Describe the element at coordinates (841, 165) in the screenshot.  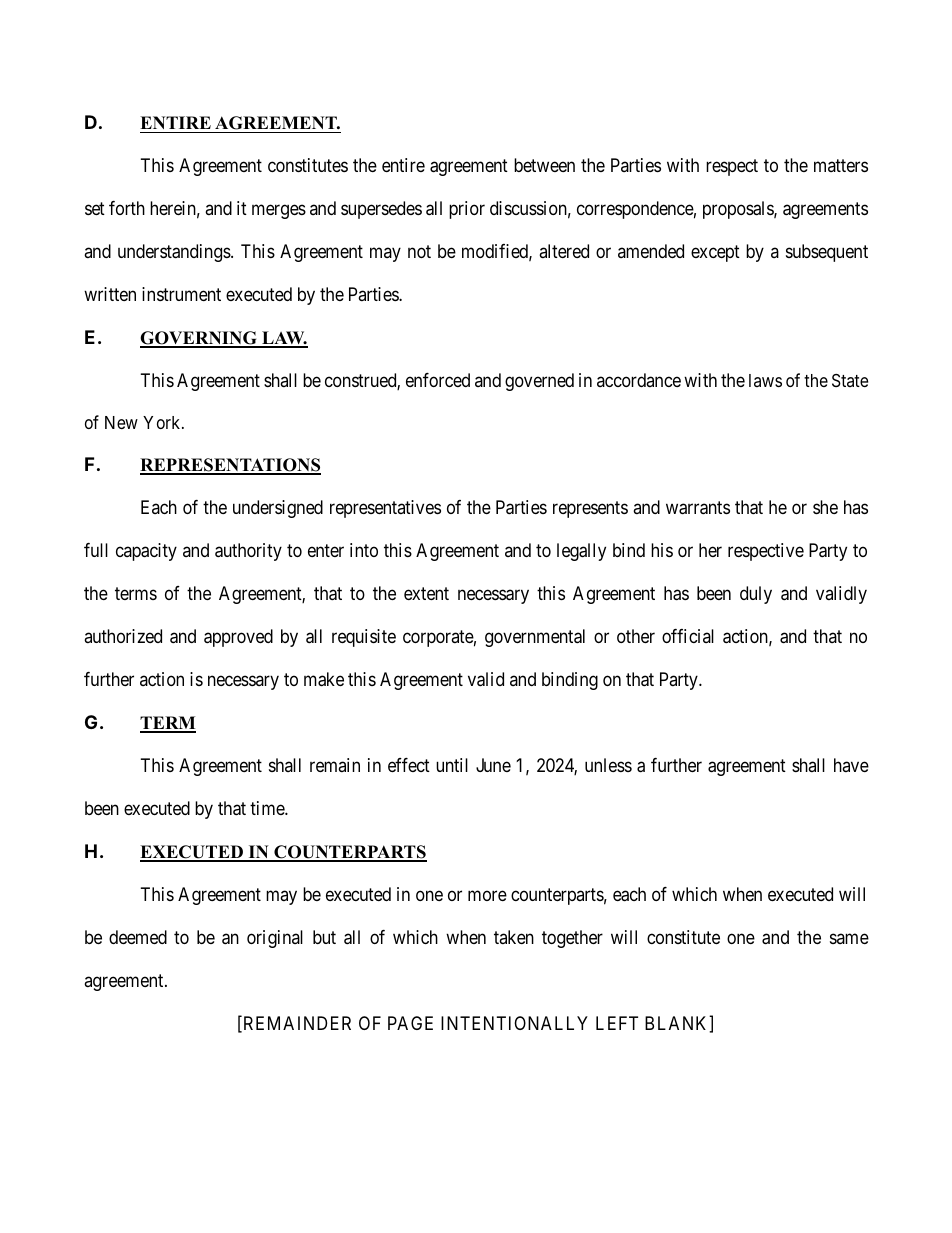
I see `matters` at that location.
